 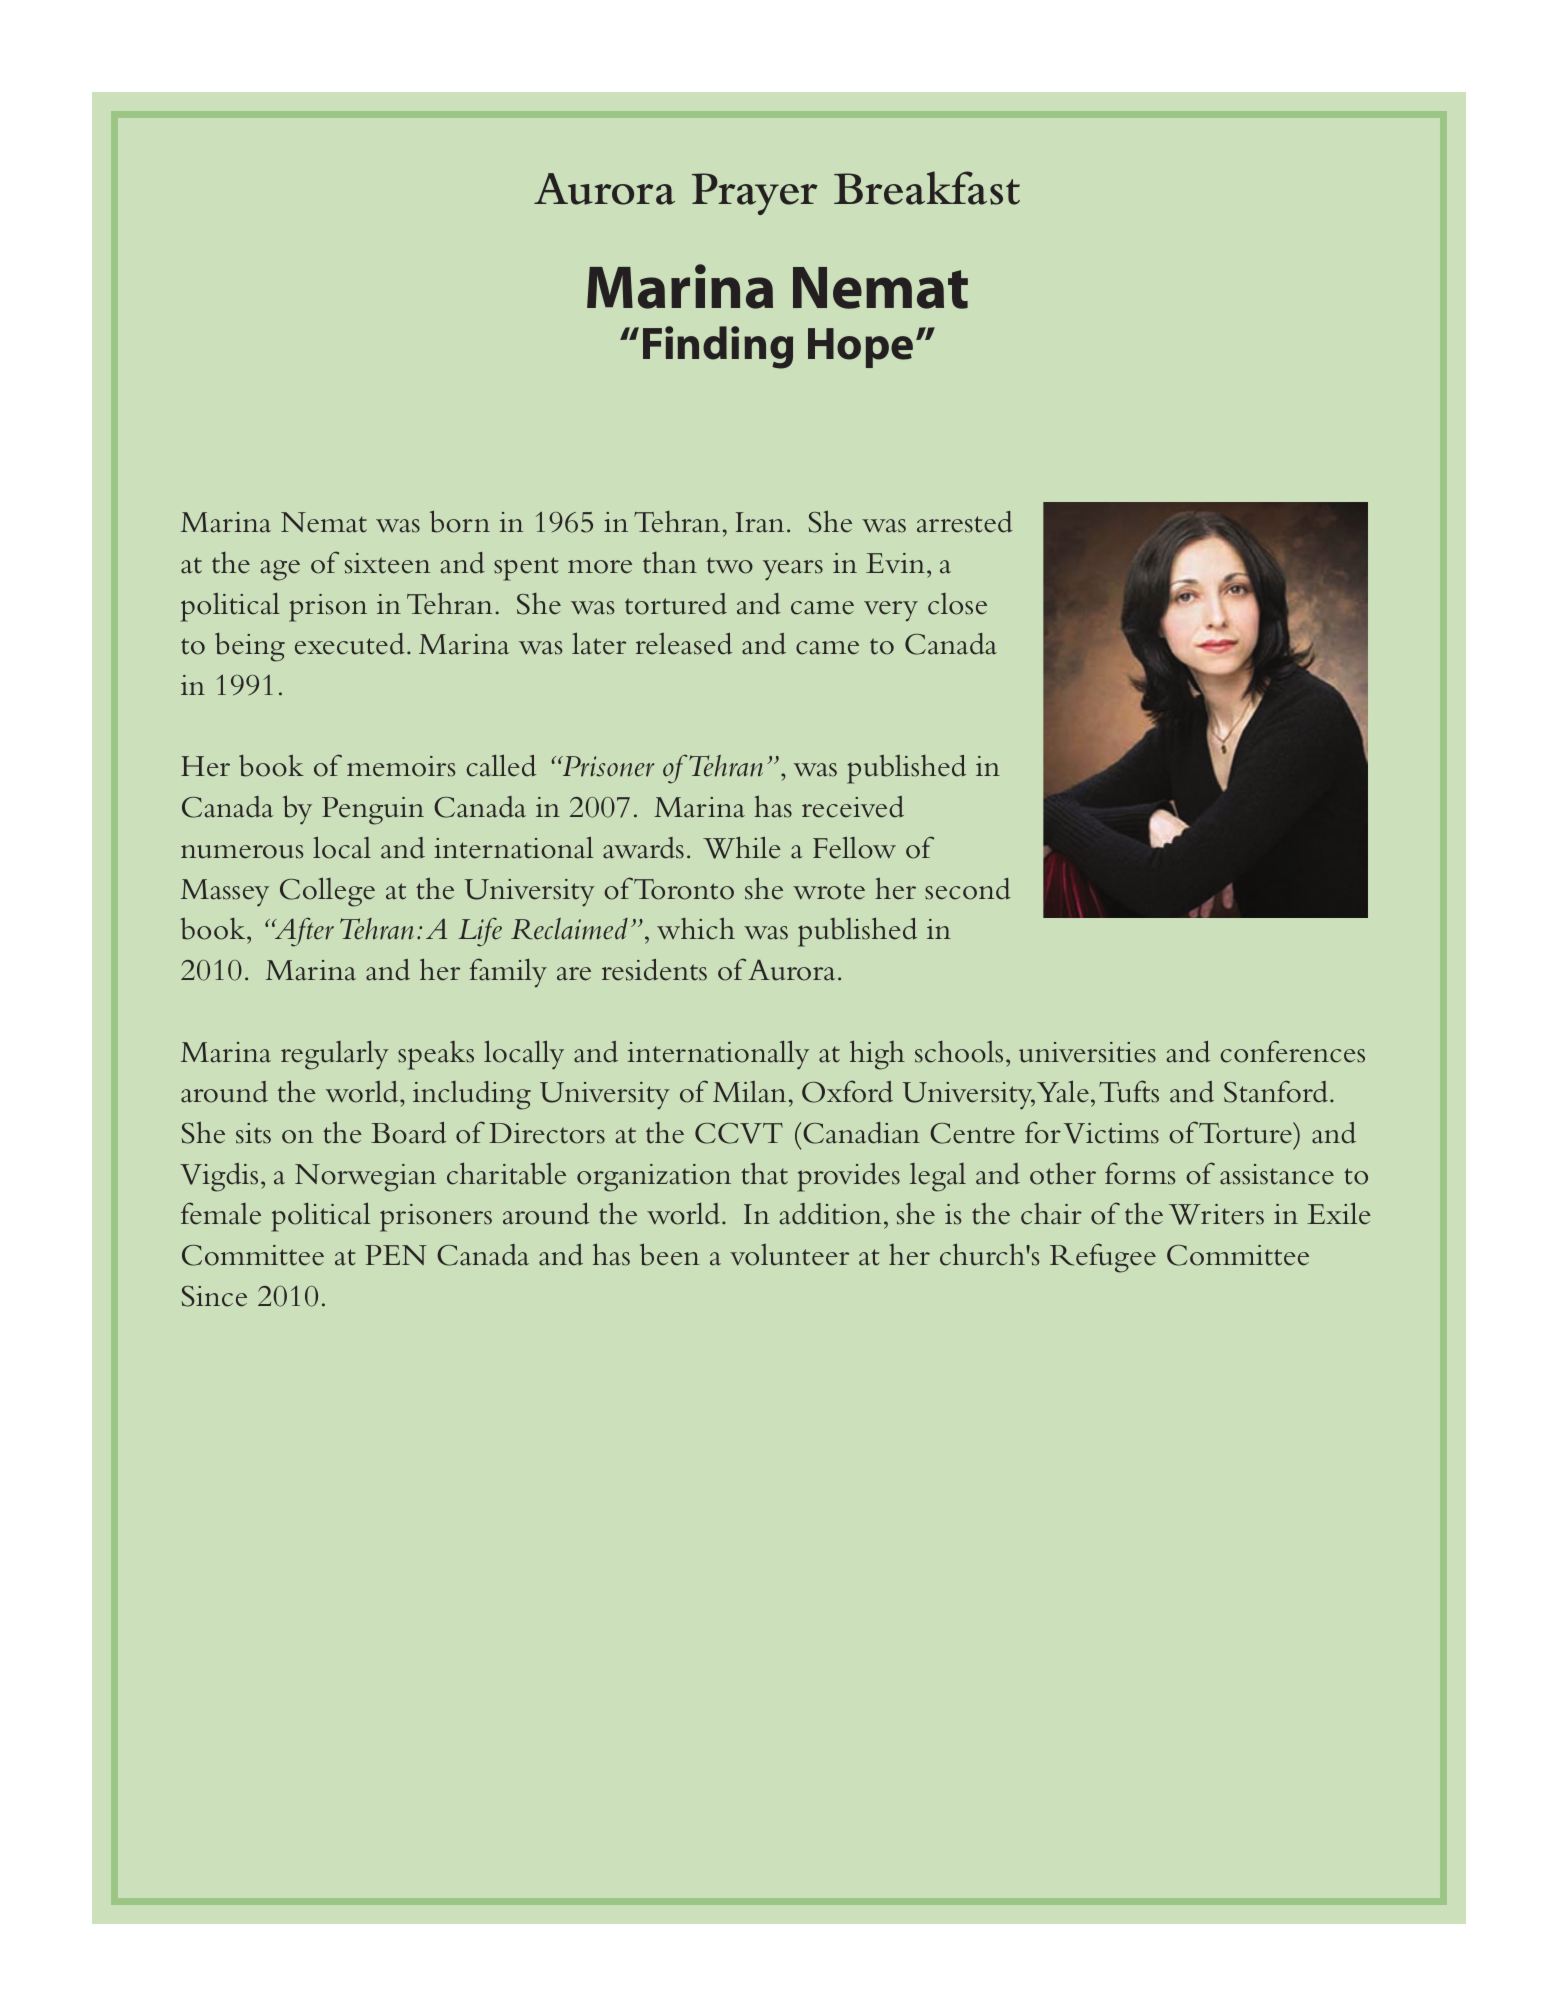 What do you see at coordinates (327, 892) in the screenshot?
I see `College` at bounding box center [327, 892].
